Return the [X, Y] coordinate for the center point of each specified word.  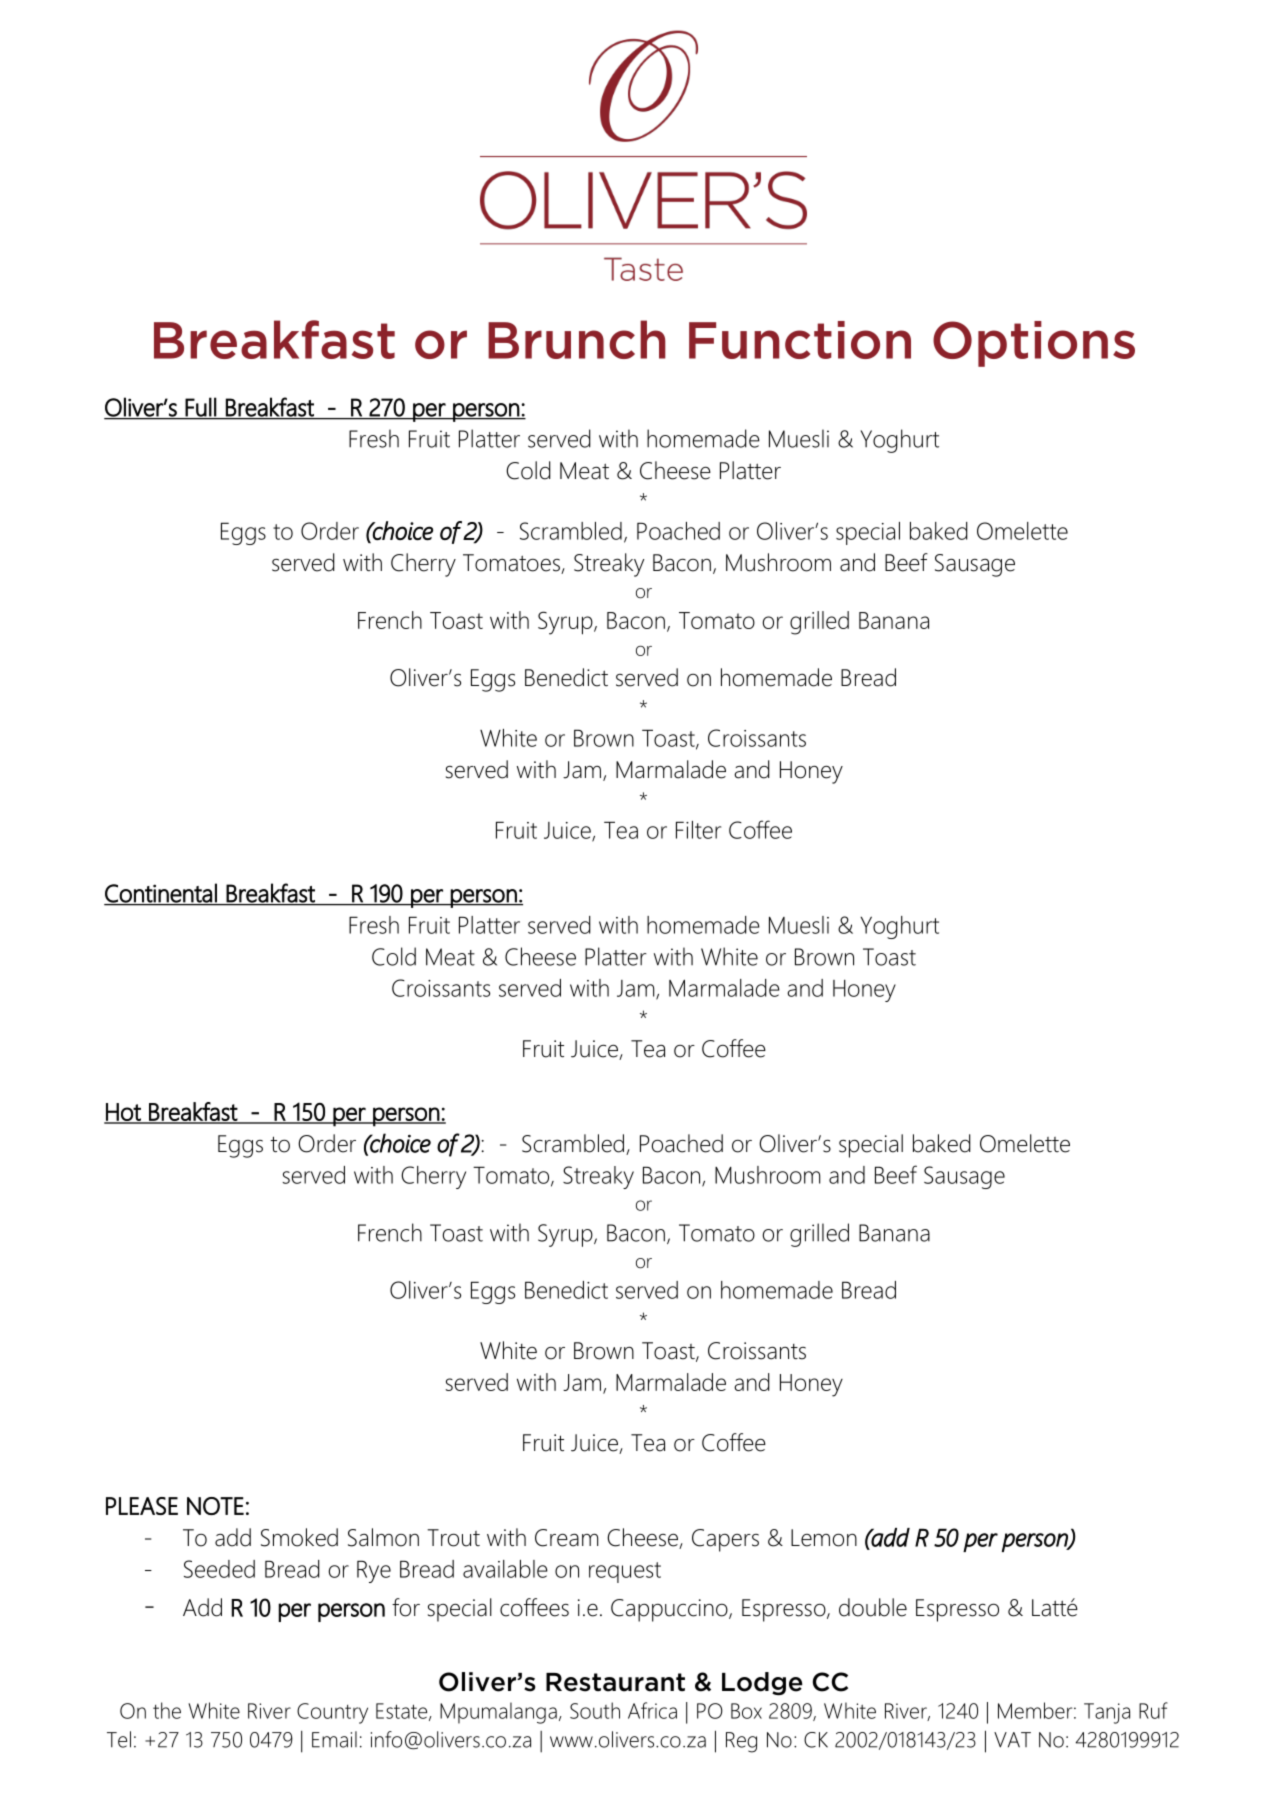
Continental [161, 894]
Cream [566, 1538]
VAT [1012, 1740]
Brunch [577, 339]
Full [201, 408]
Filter [698, 830]
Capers [725, 1540]
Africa [652, 1710]
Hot [123, 1113]
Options [1034, 344]
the [167, 1710]
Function [800, 340]
